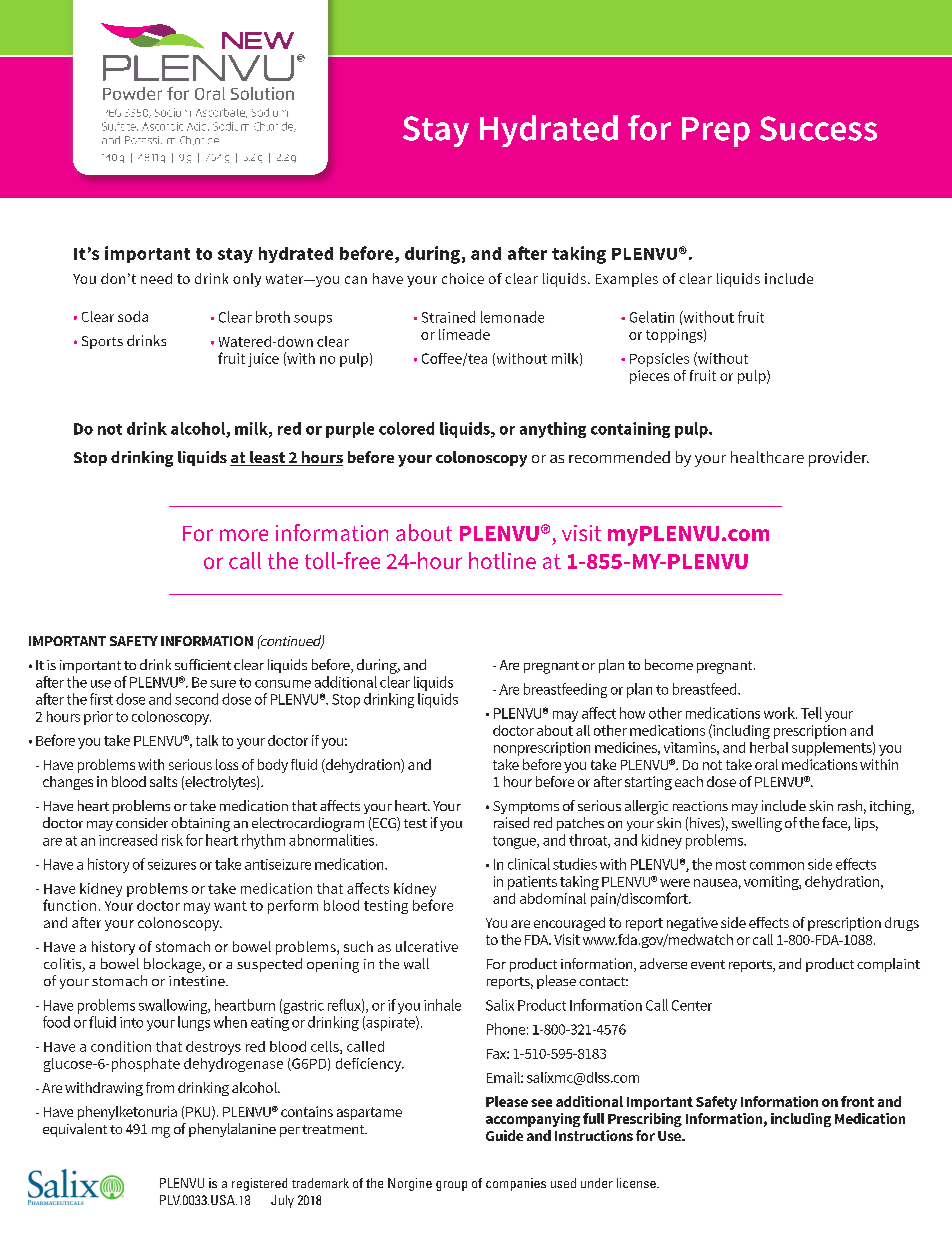  What do you see at coordinates (857, 1101) in the screenshot?
I see `front` at bounding box center [857, 1101].
